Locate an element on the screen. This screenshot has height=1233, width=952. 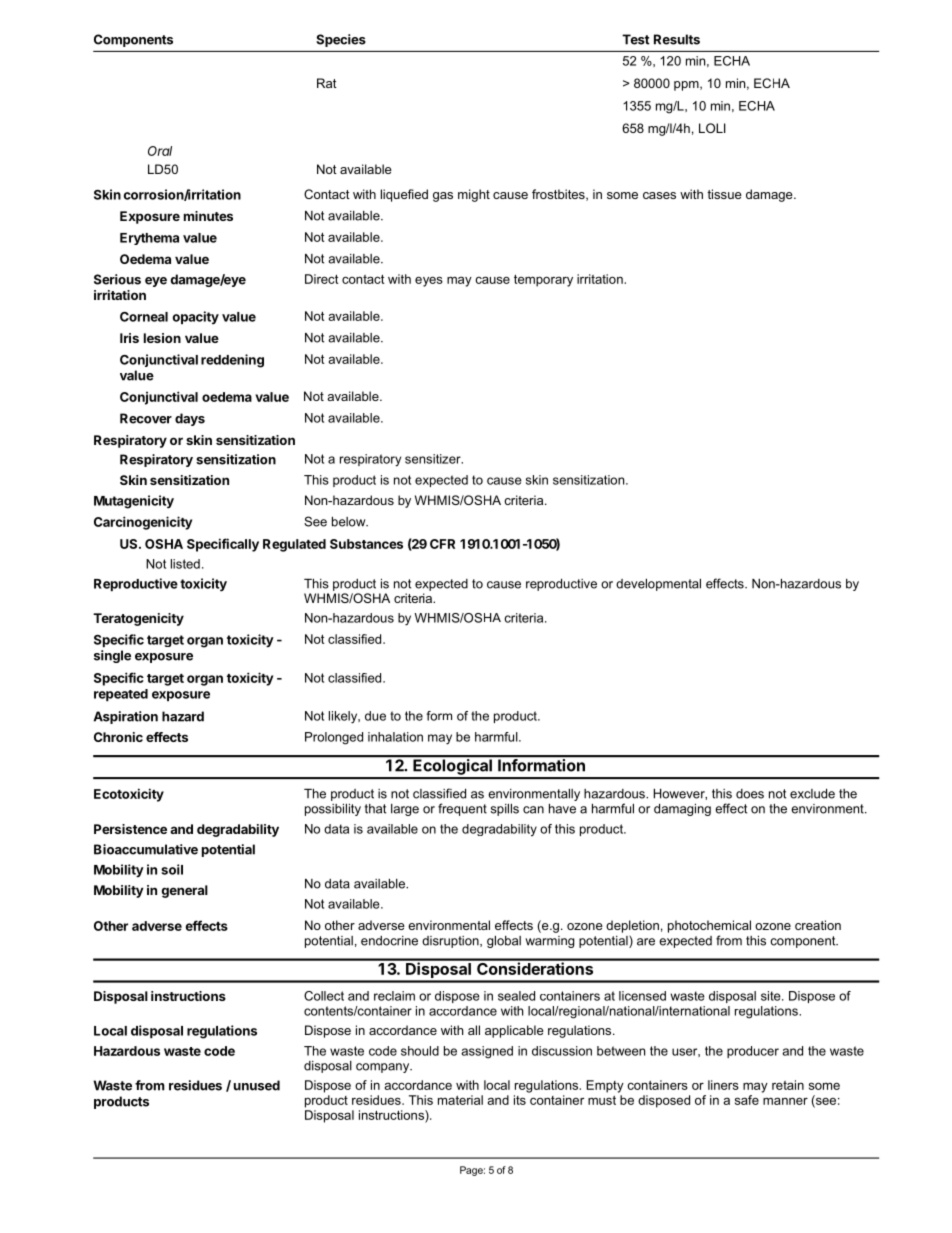
eyes is located at coordinates (429, 281).
